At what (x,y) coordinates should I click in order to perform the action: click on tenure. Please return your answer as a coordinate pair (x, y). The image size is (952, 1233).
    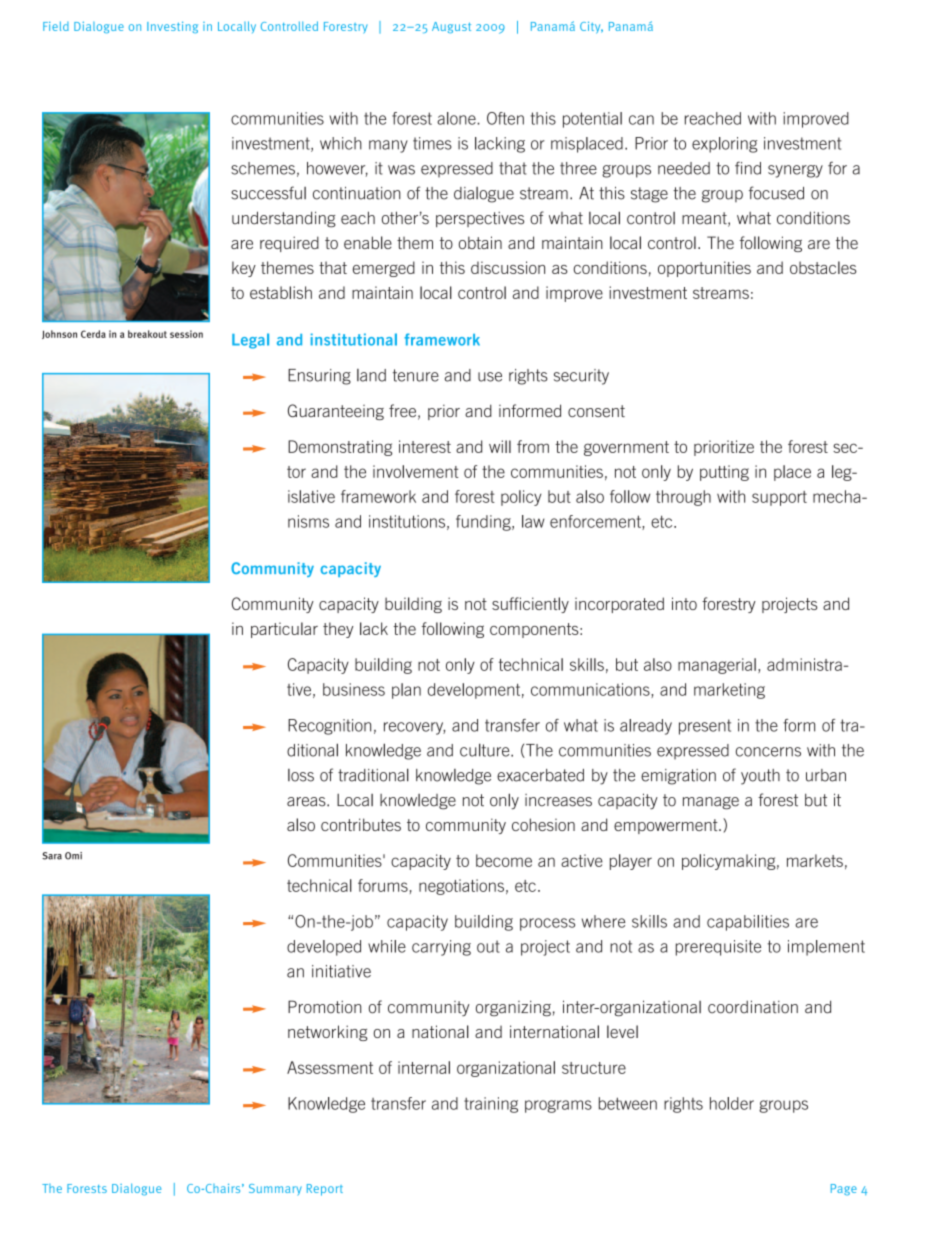
    Looking at the image, I should click on (416, 375).
